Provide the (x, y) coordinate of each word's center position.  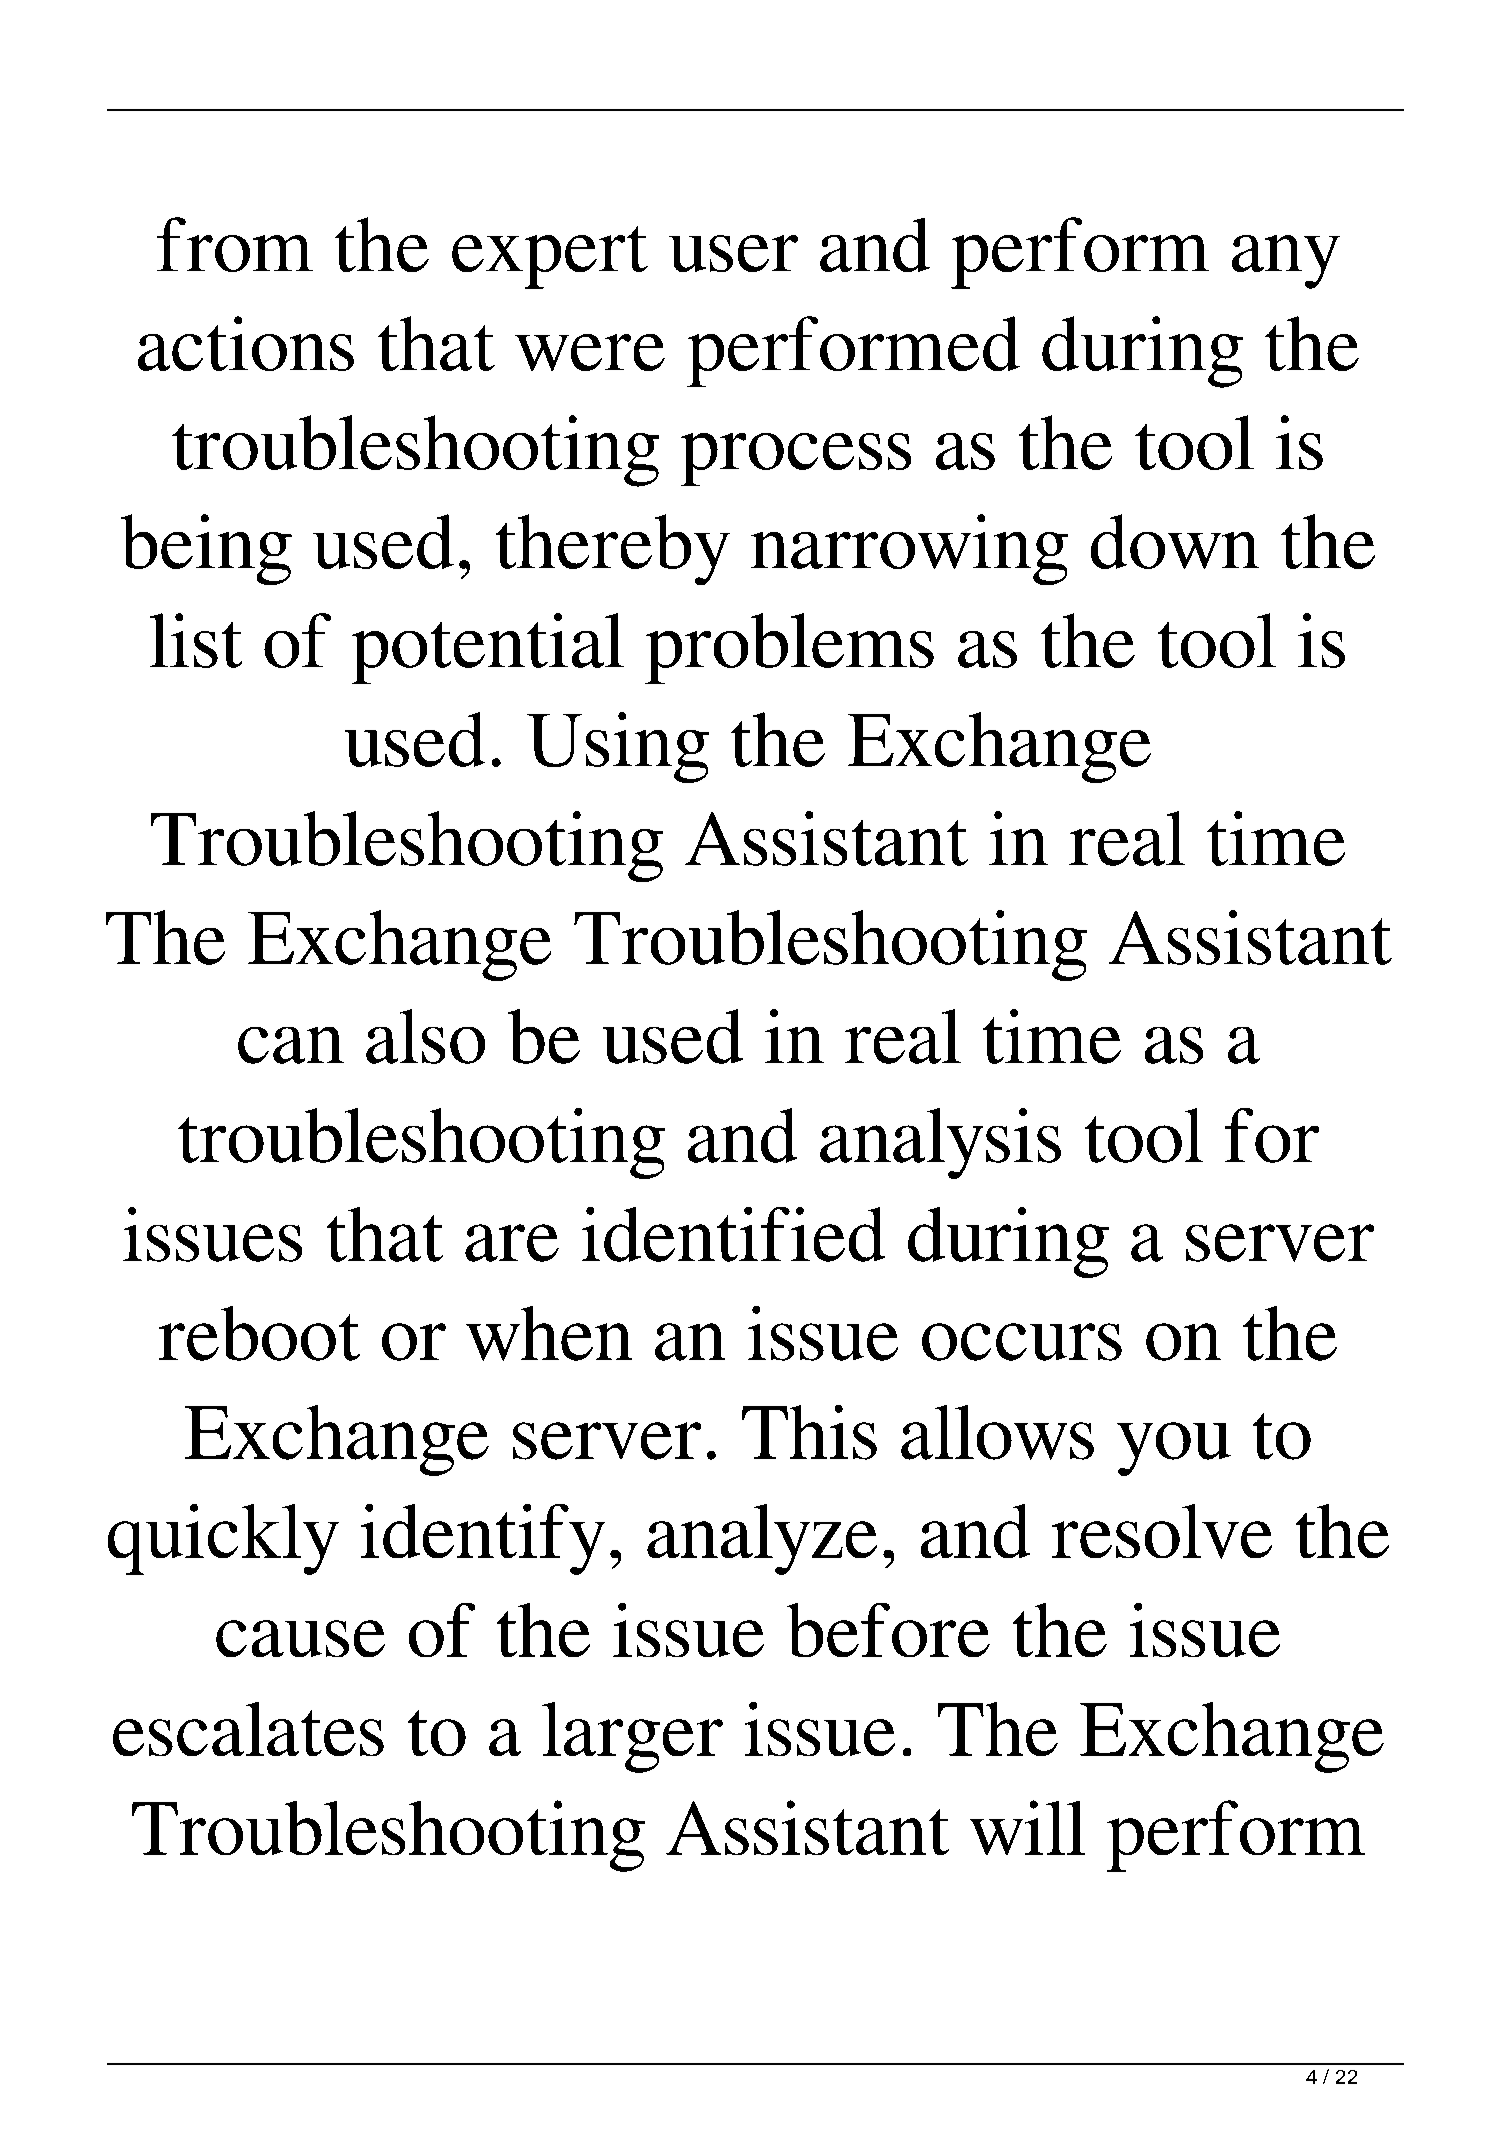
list (196, 640)
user (733, 253)
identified (733, 1234)
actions (246, 343)
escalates (248, 1729)
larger (632, 1737)
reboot (259, 1333)
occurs (1022, 1342)
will (1027, 1827)
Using (618, 747)
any (1286, 262)
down (1175, 541)
